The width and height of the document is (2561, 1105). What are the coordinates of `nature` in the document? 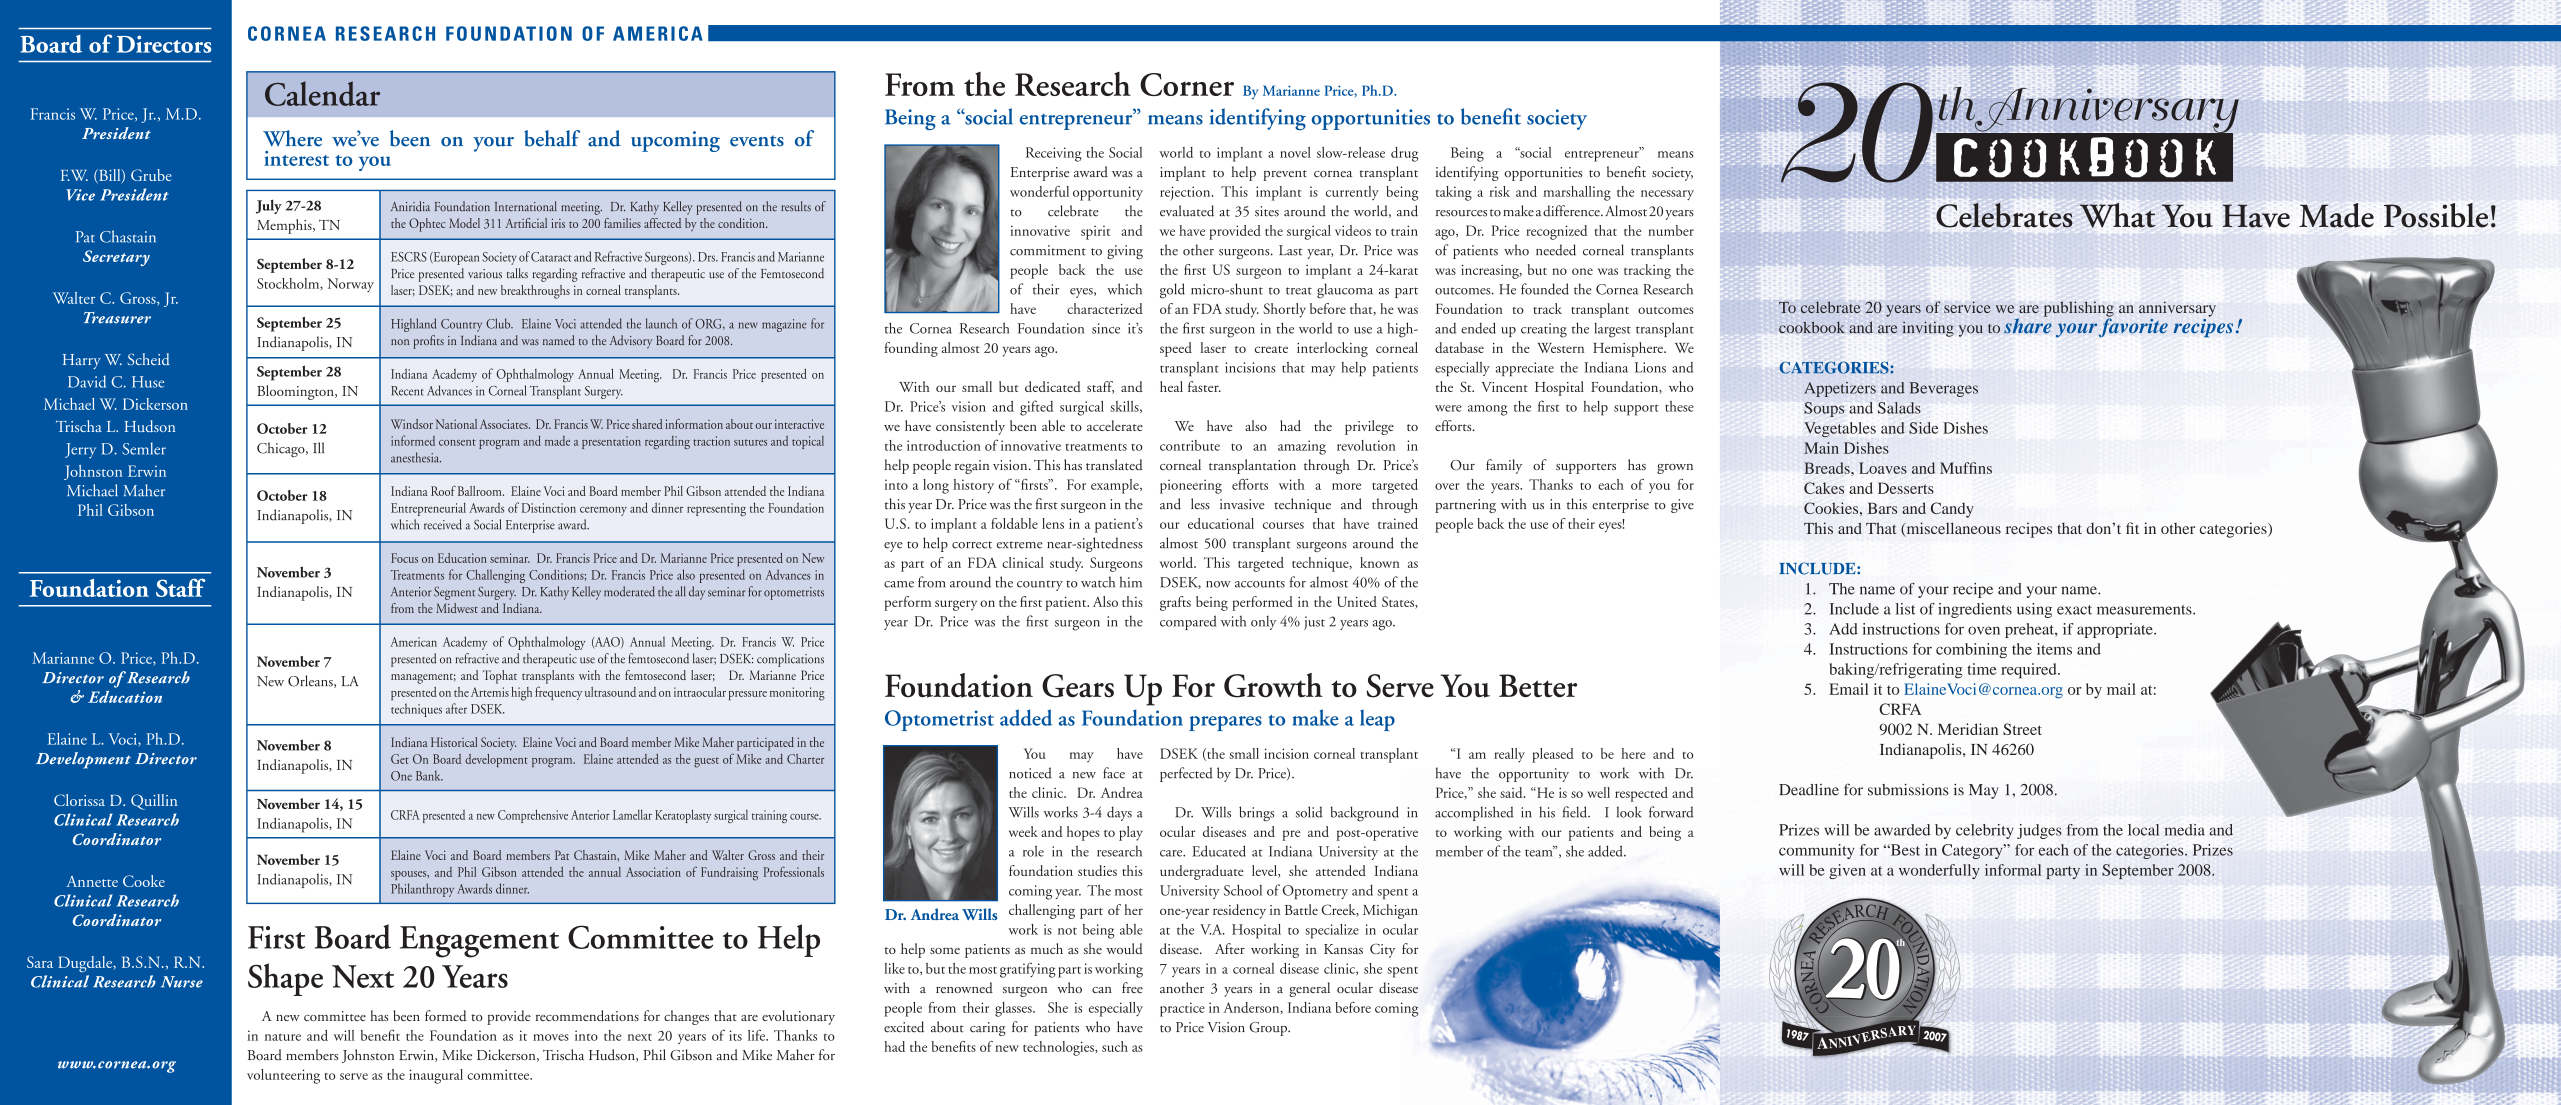 It's located at (283, 1037).
